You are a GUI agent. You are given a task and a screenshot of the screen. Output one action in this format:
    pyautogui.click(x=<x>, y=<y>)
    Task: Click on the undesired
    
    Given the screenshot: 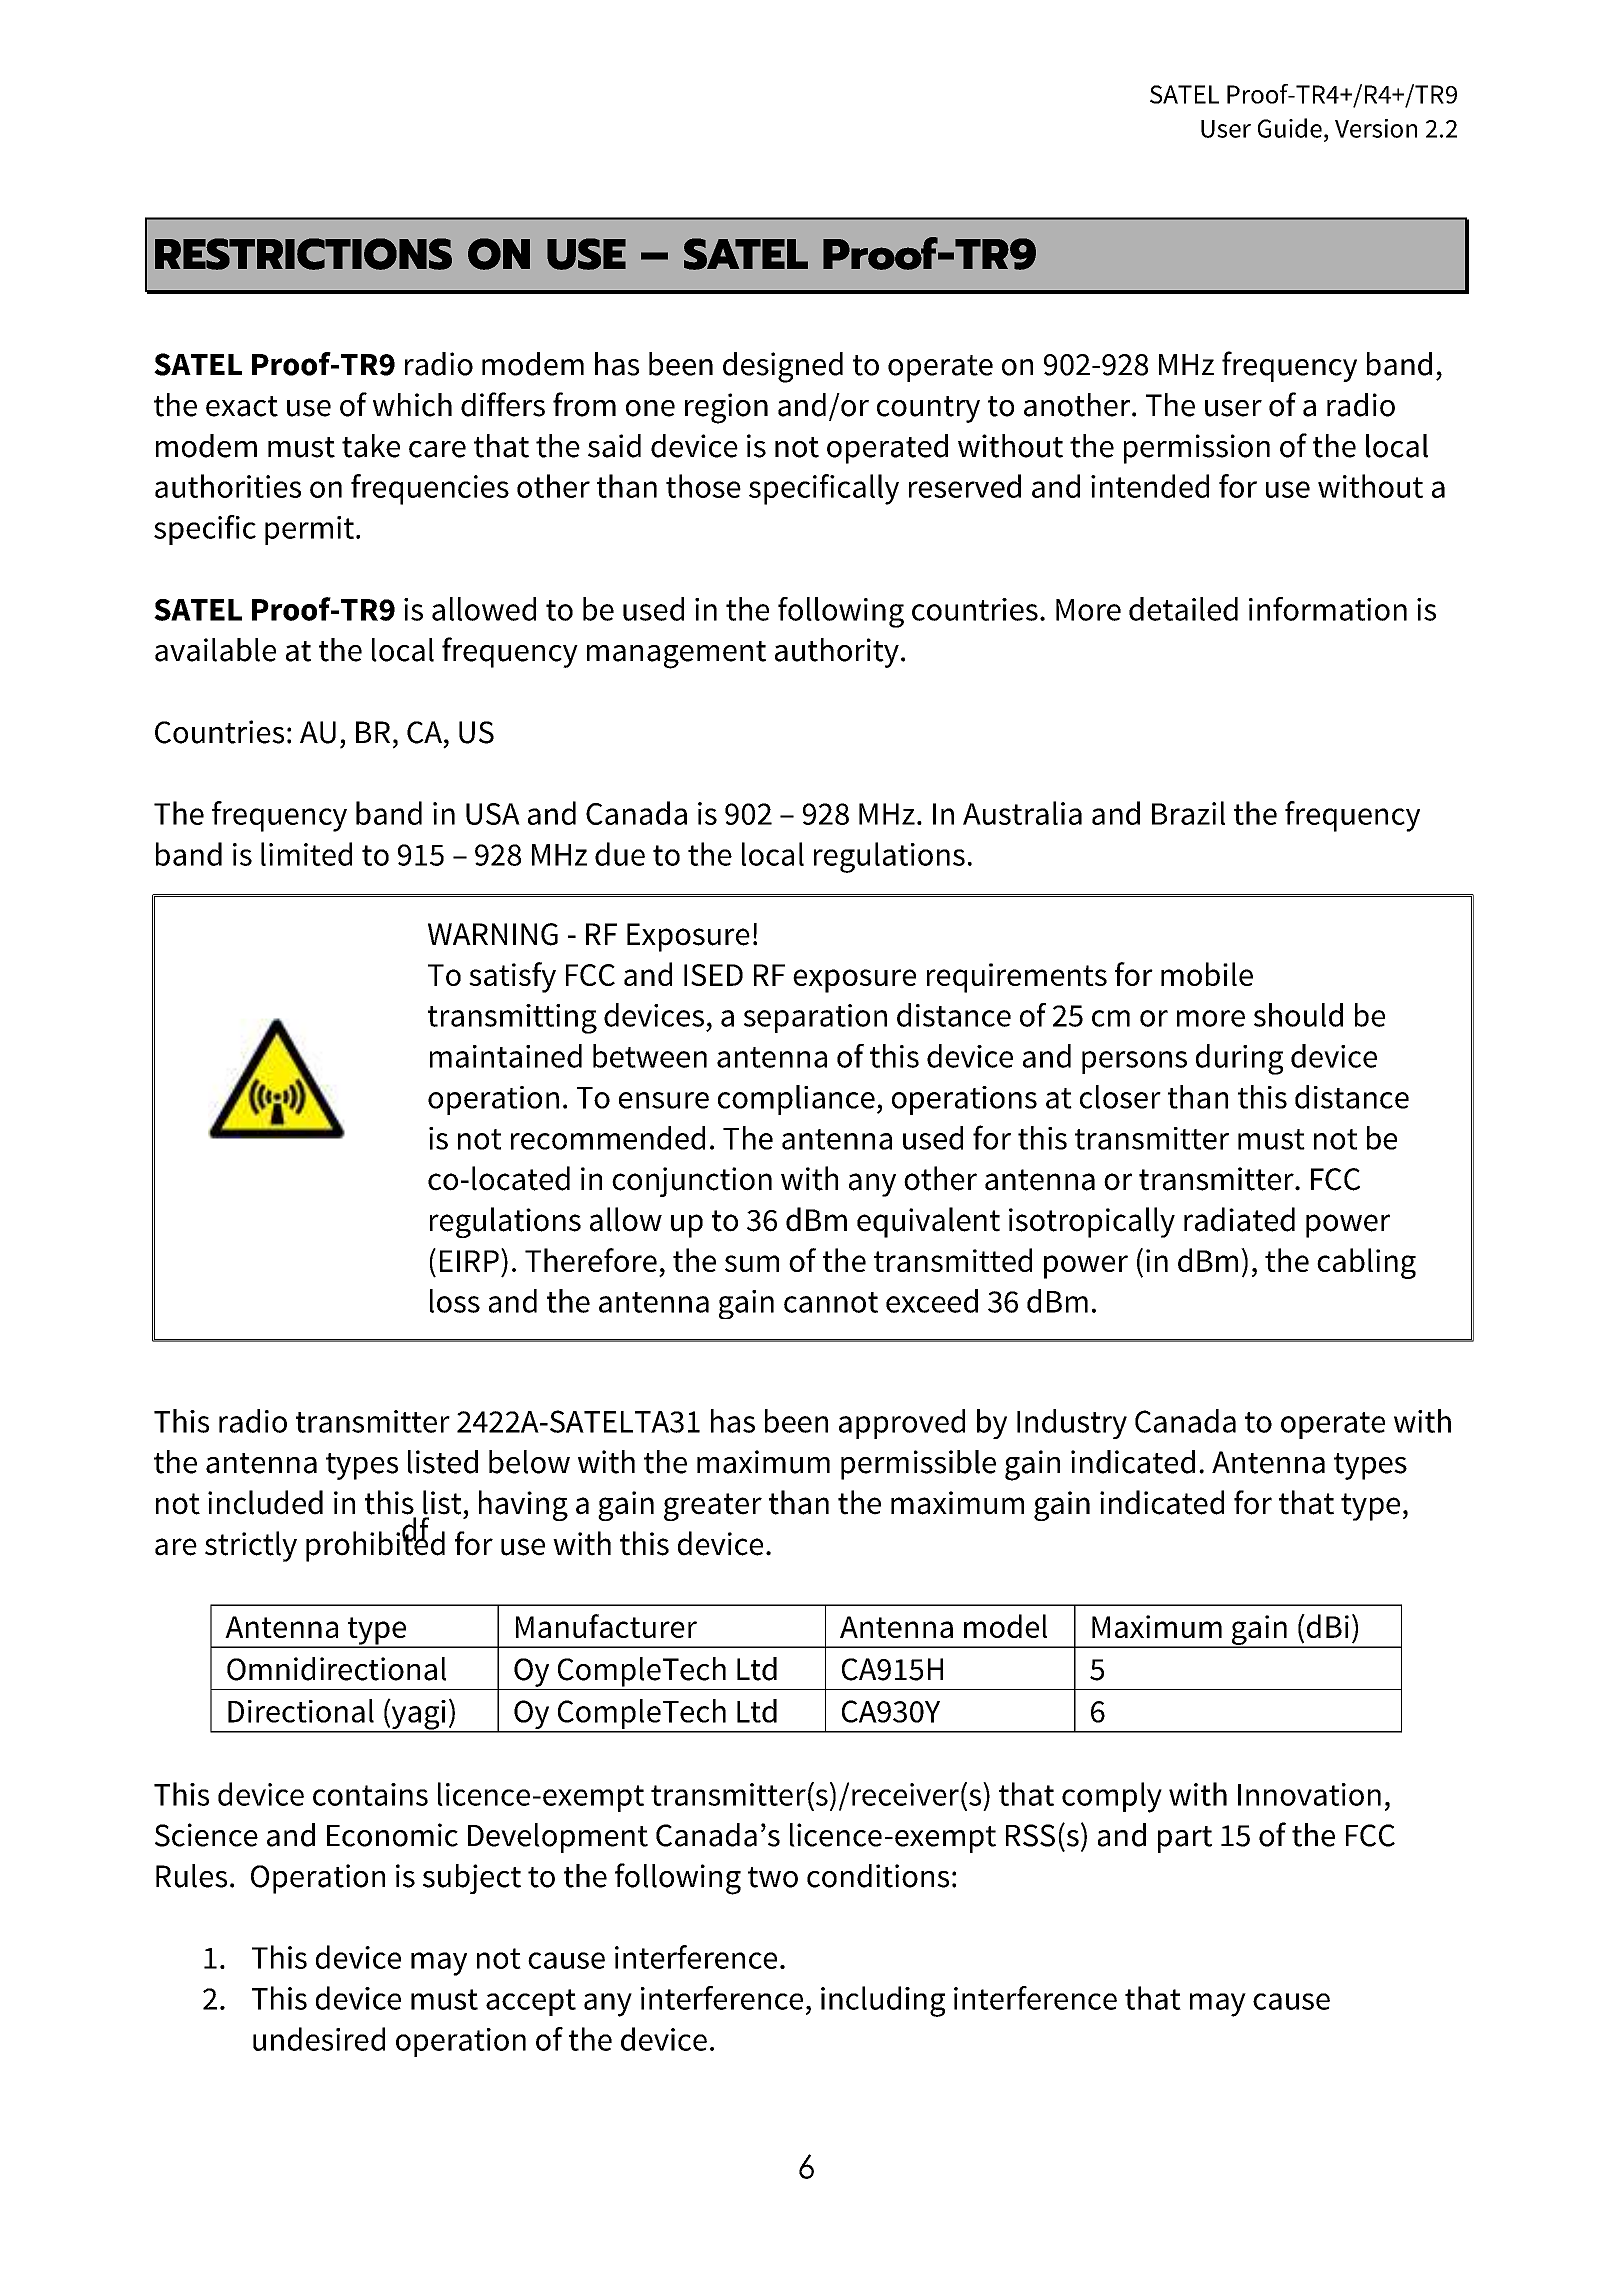 What is the action you would take?
    pyautogui.click(x=319, y=2039)
